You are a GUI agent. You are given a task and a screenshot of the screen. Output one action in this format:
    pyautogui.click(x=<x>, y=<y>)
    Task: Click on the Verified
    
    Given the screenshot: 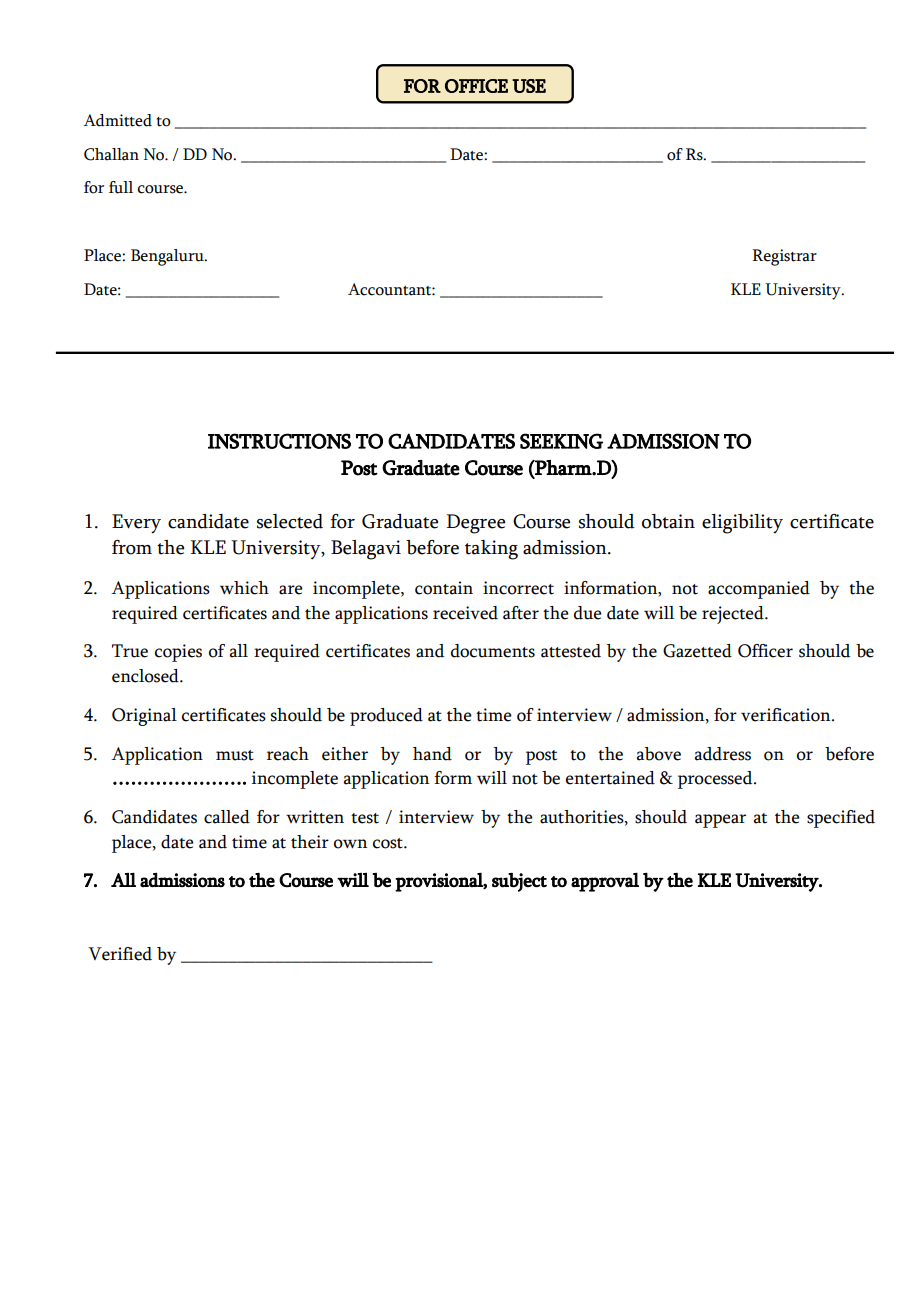 What is the action you would take?
    pyautogui.click(x=120, y=954)
